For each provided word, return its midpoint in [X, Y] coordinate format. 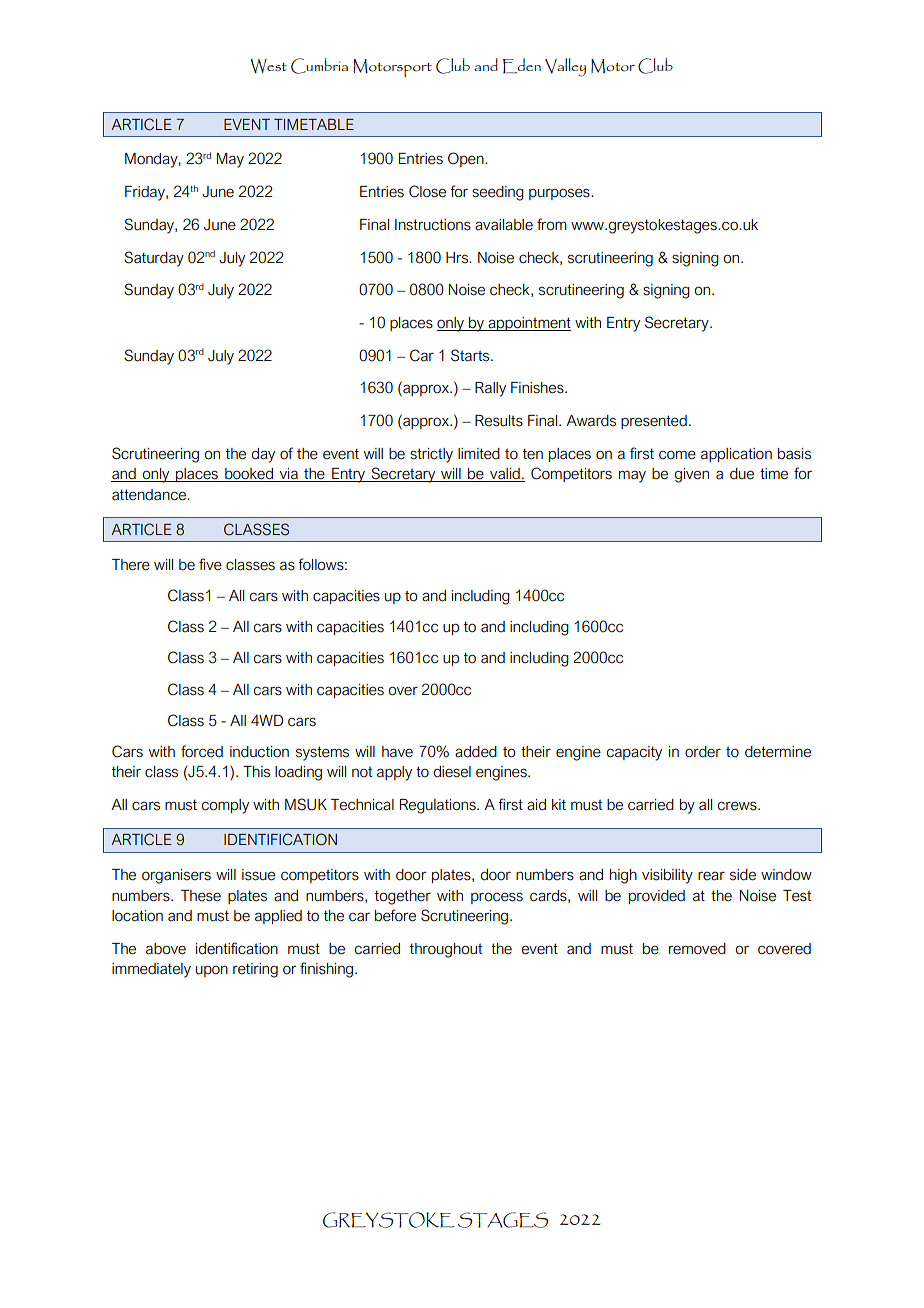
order [703, 752]
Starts [471, 355]
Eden [522, 66]
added [476, 752]
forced [202, 751]
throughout [446, 950]
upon [212, 971]
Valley [565, 67]
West [269, 66]
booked [249, 475]
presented [654, 422]
